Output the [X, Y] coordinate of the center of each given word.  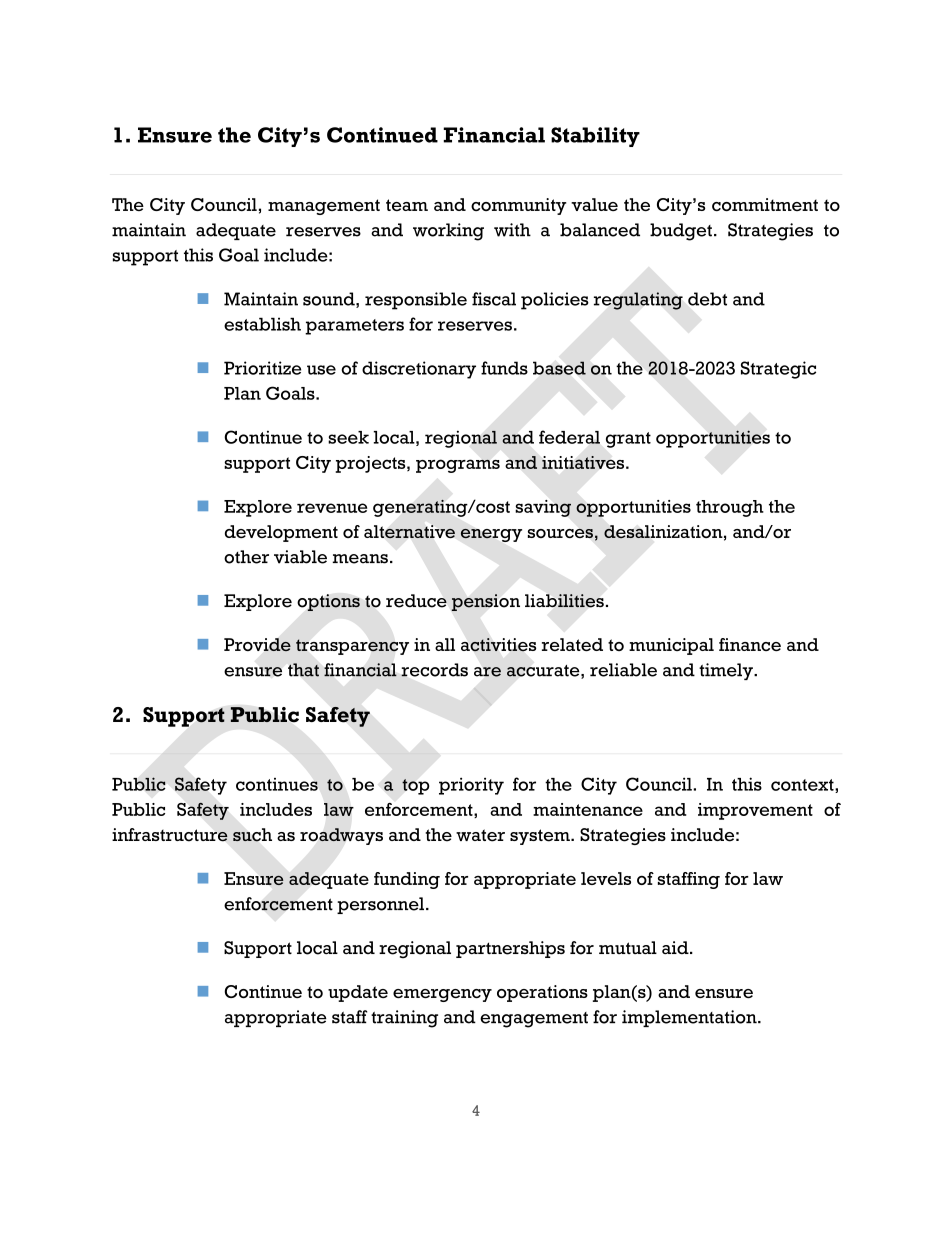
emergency [442, 995]
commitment [765, 204]
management [324, 207]
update [358, 993]
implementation [690, 1018]
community [519, 206]
